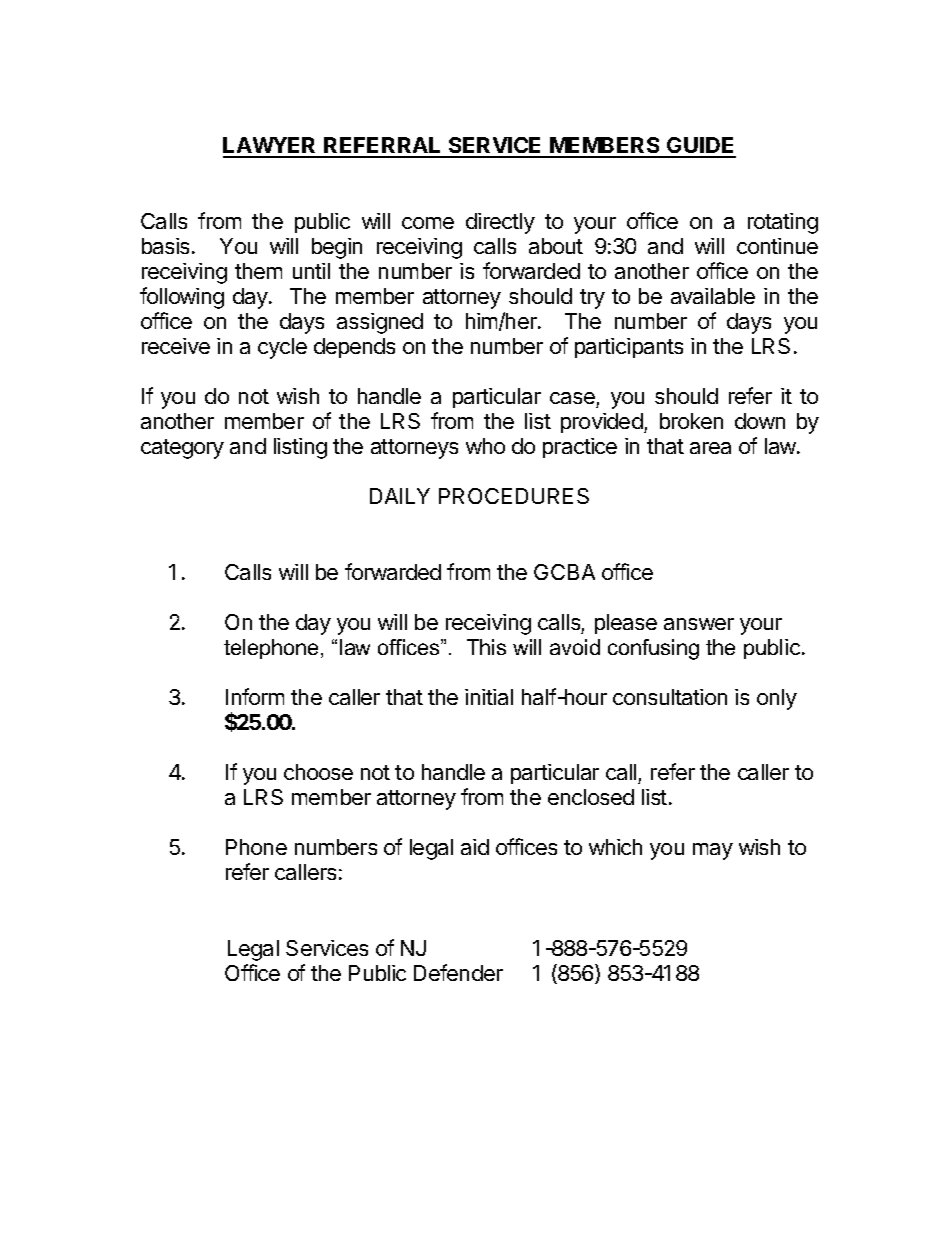 This screenshot has height=1233, width=952. What do you see at coordinates (699, 624) in the screenshot?
I see `answer` at bounding box center [699, 624].
